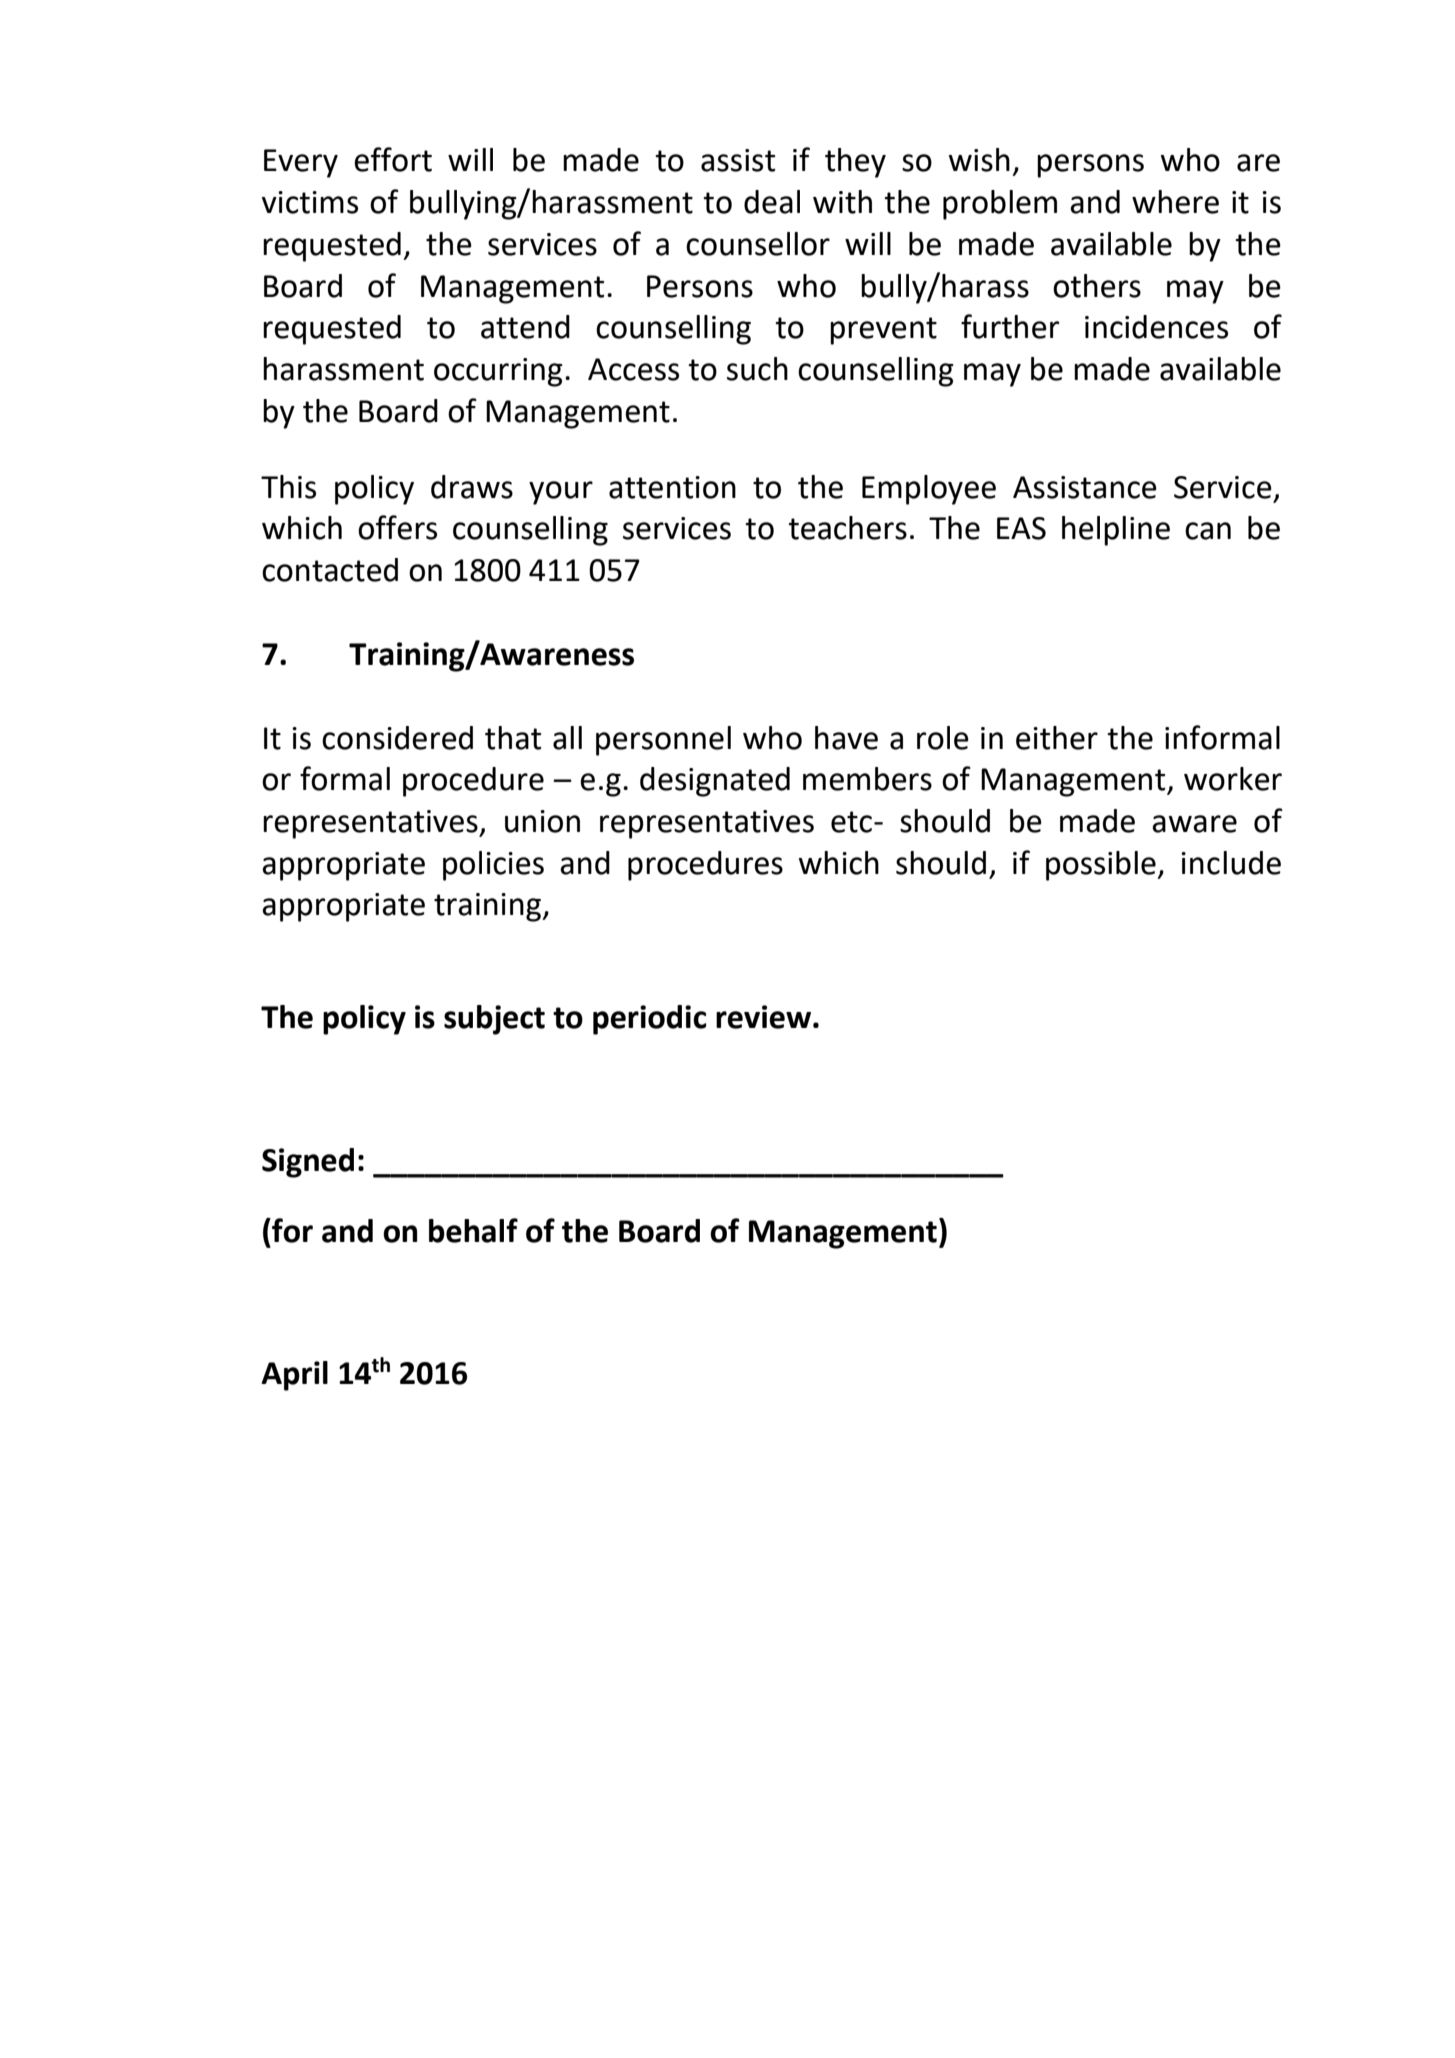 Image resolution: width=1455 pixels, height=2058 pixels. I want to click on either, so click(1057, 738).
